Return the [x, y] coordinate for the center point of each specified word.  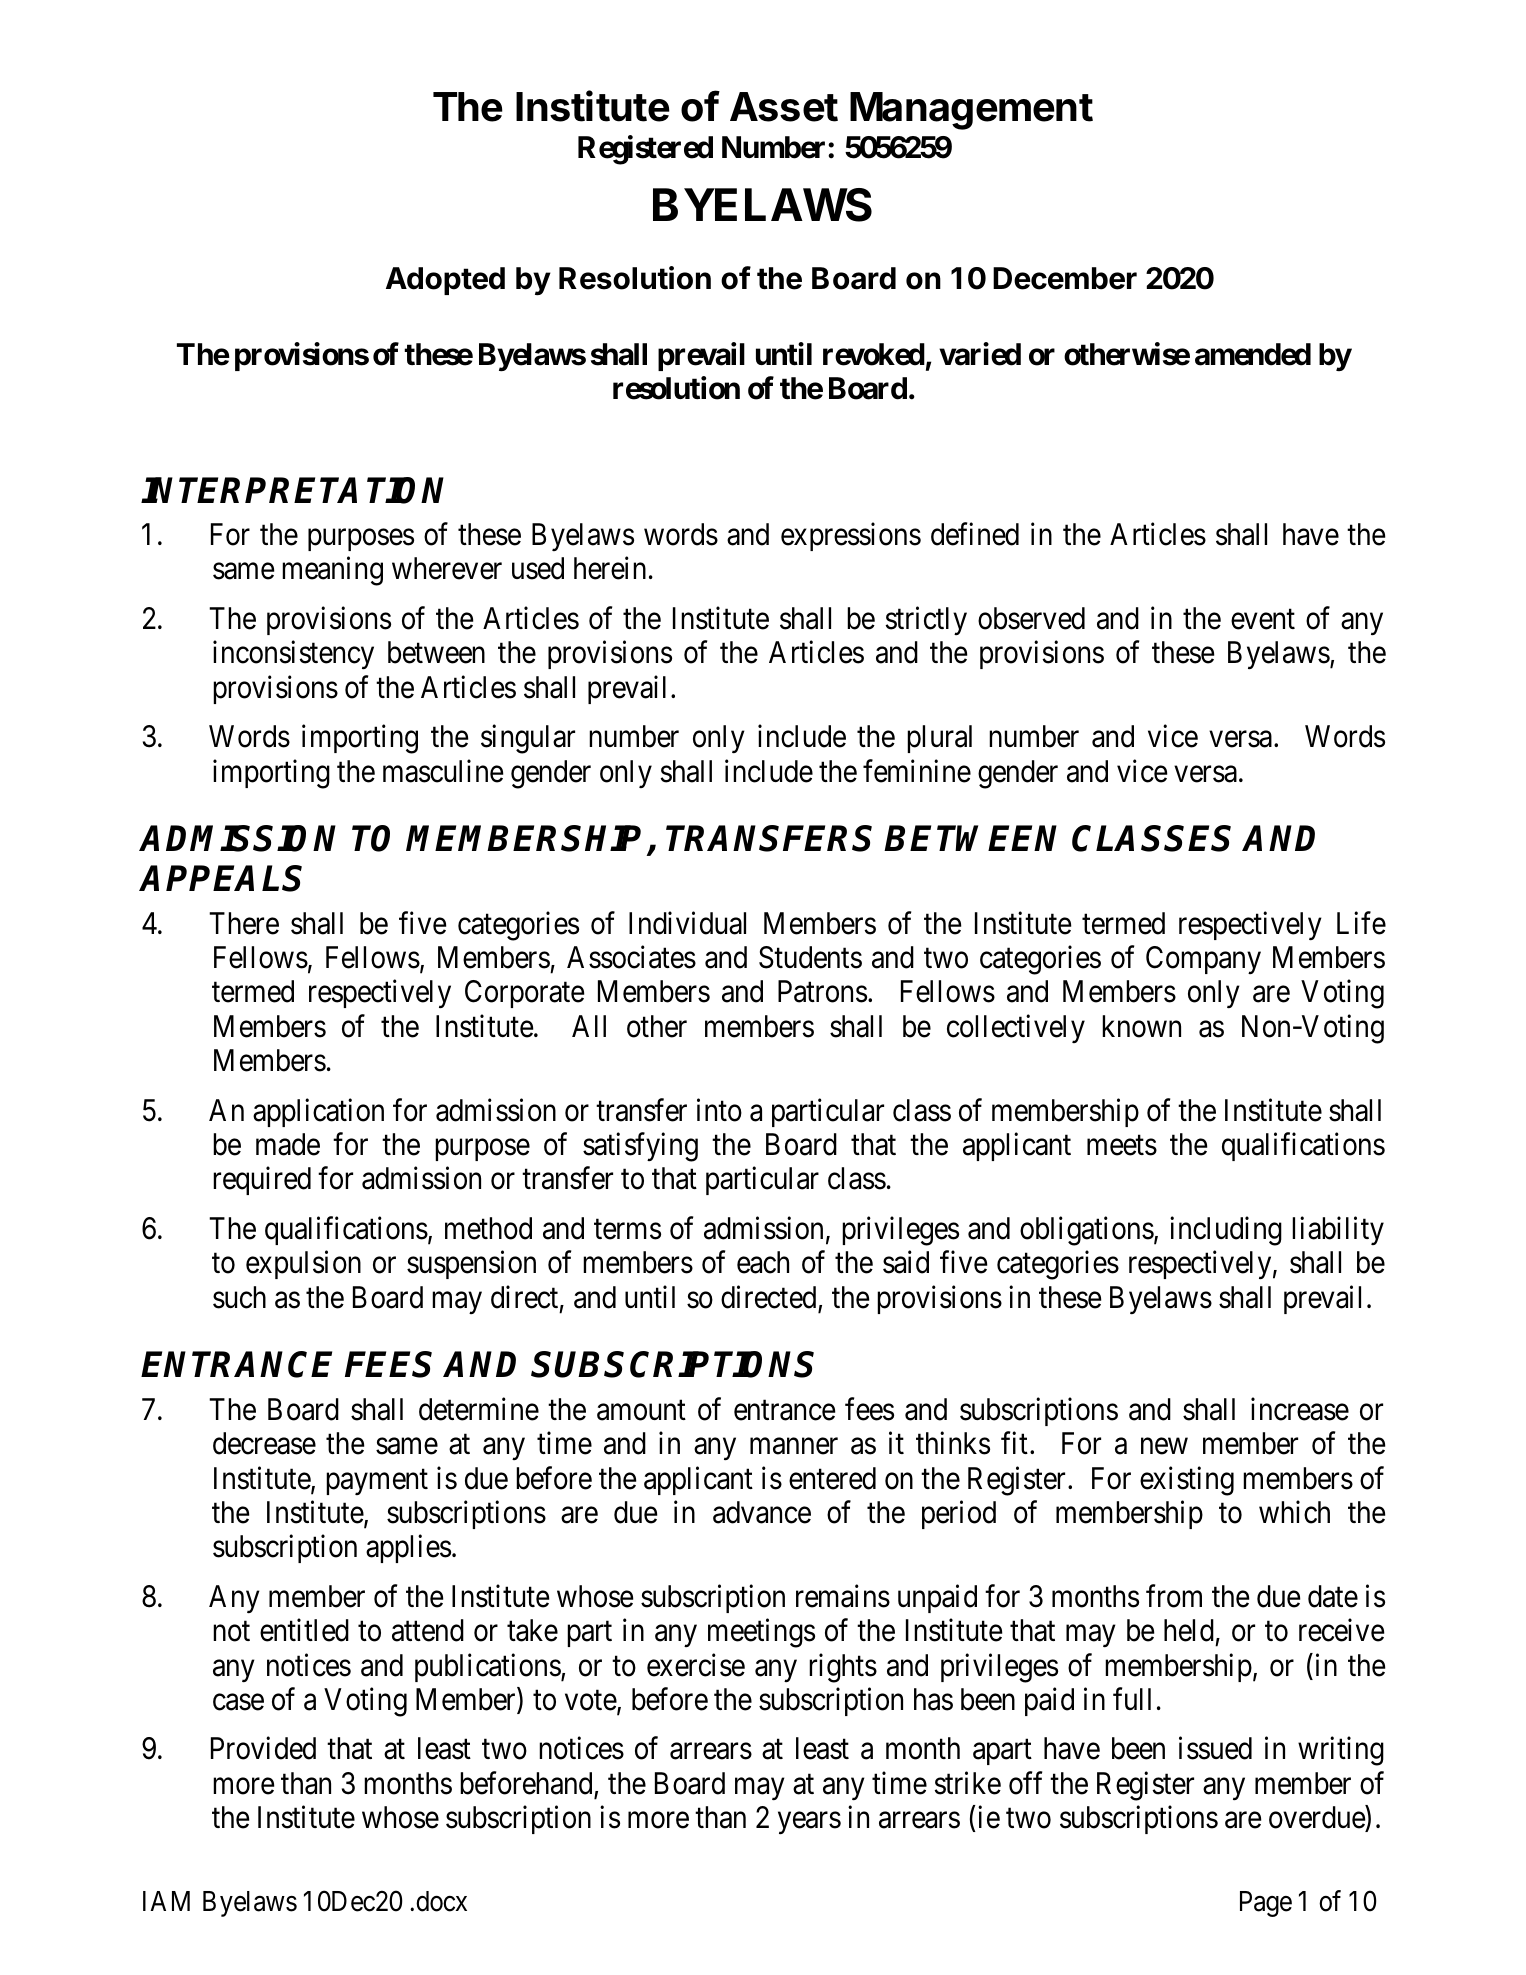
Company [1203, 960]
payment [377, 1482]
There [244, 923]
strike [967, 1783]
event [1263, 620]
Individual [687, 923]
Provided [263, 1748]
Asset [784, 107]
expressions [851, 537]
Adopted [445, 281]
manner [794, 1447]
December [1065, 278]
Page [1266, 1904]
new [1164, 1447]
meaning [332, 571]
